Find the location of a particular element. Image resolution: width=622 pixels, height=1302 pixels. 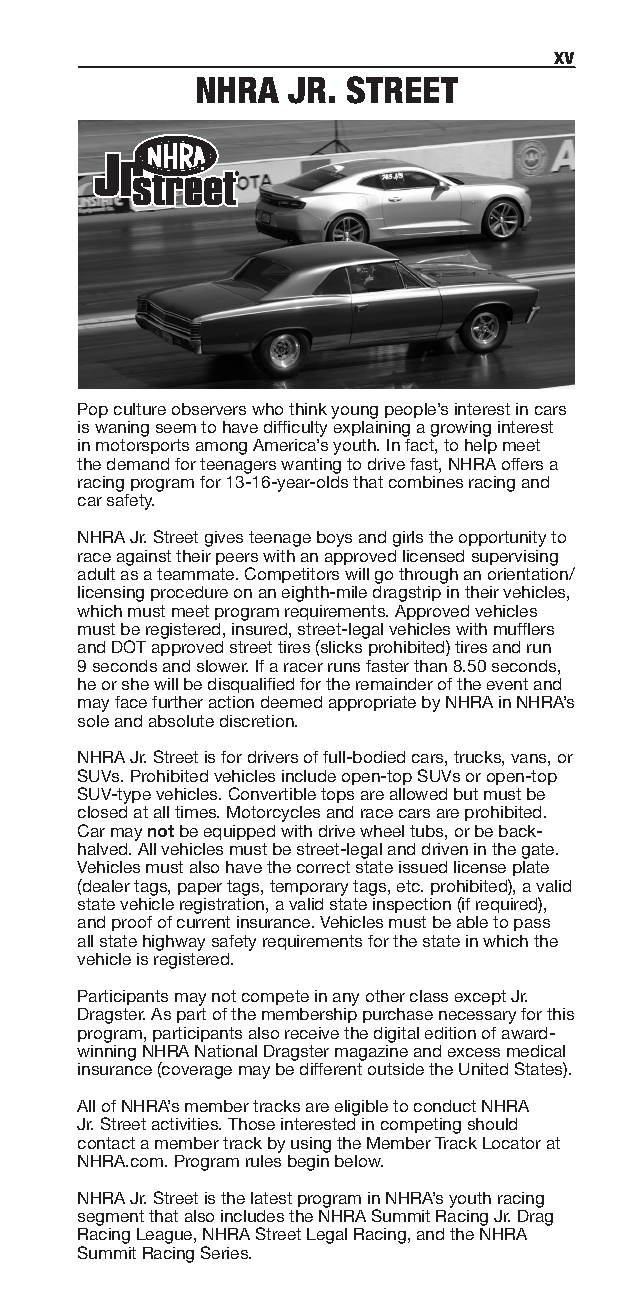

help is located at coordinates (481, 446).
